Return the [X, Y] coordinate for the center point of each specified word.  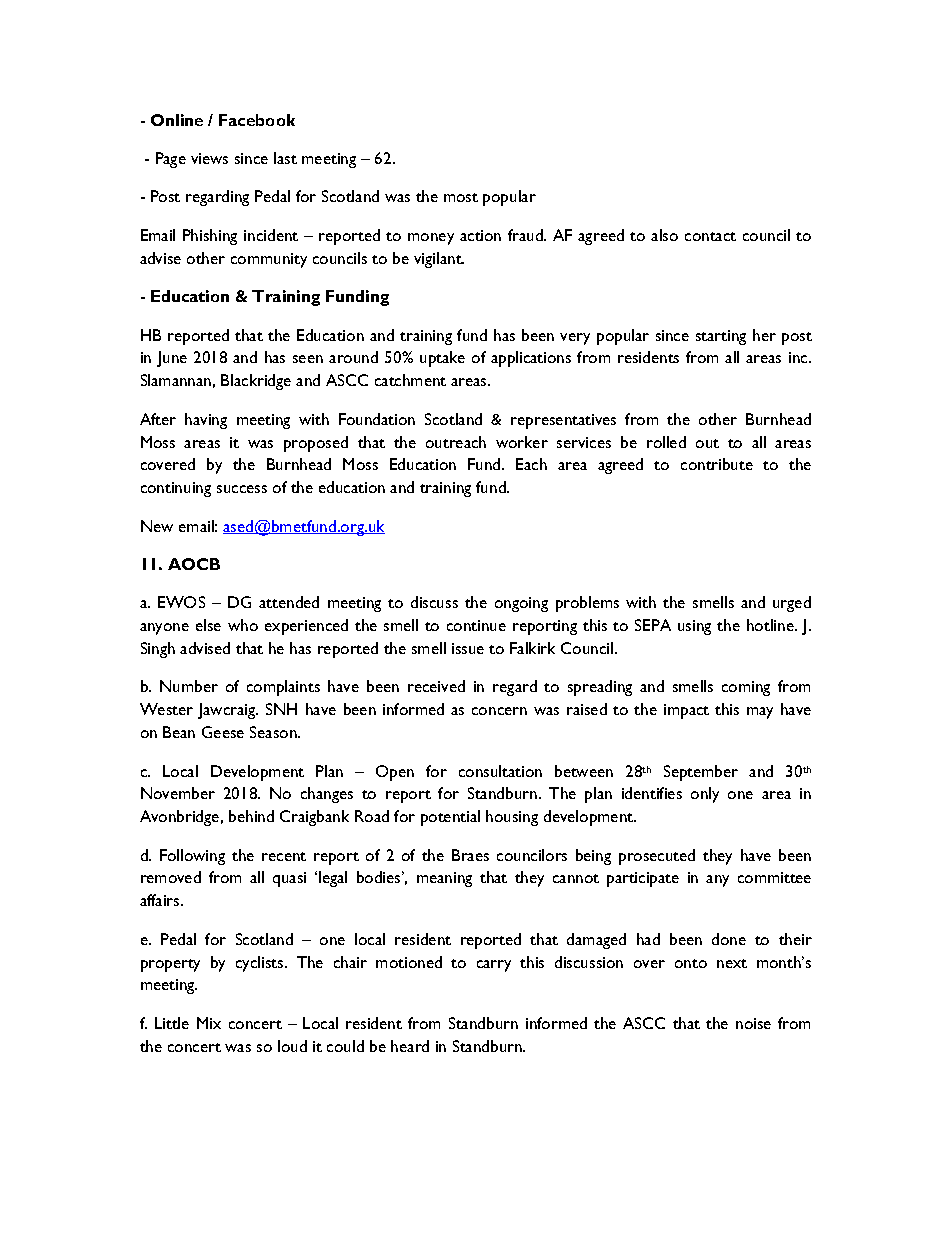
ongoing [521, 604]
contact [710, 236]
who [243, 625]
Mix [209, 1023]
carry [494, 966]
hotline [771, 625]
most [461, 197]
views [209, 158]
